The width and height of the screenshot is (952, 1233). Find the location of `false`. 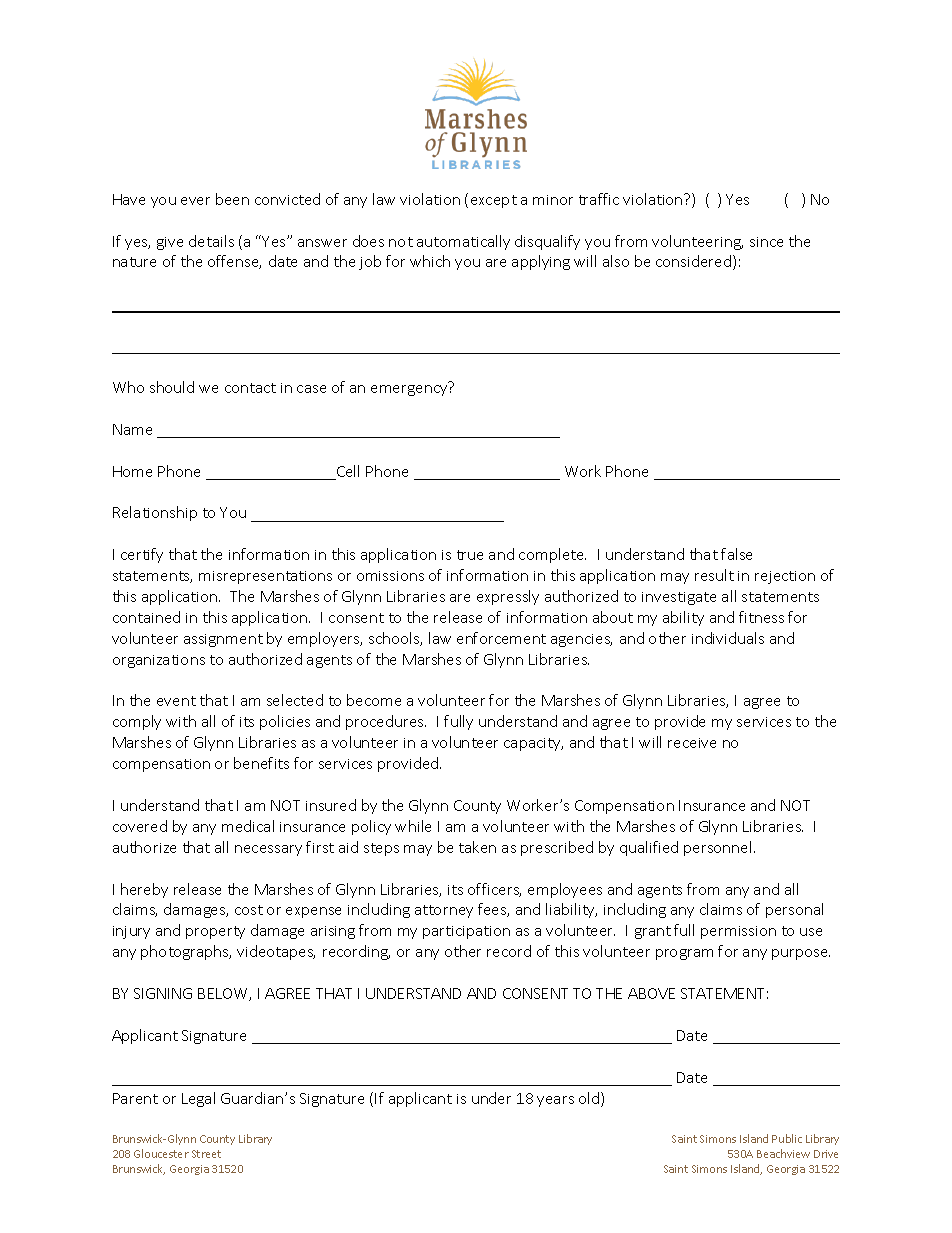

false is located at coordinates (736, 554).
